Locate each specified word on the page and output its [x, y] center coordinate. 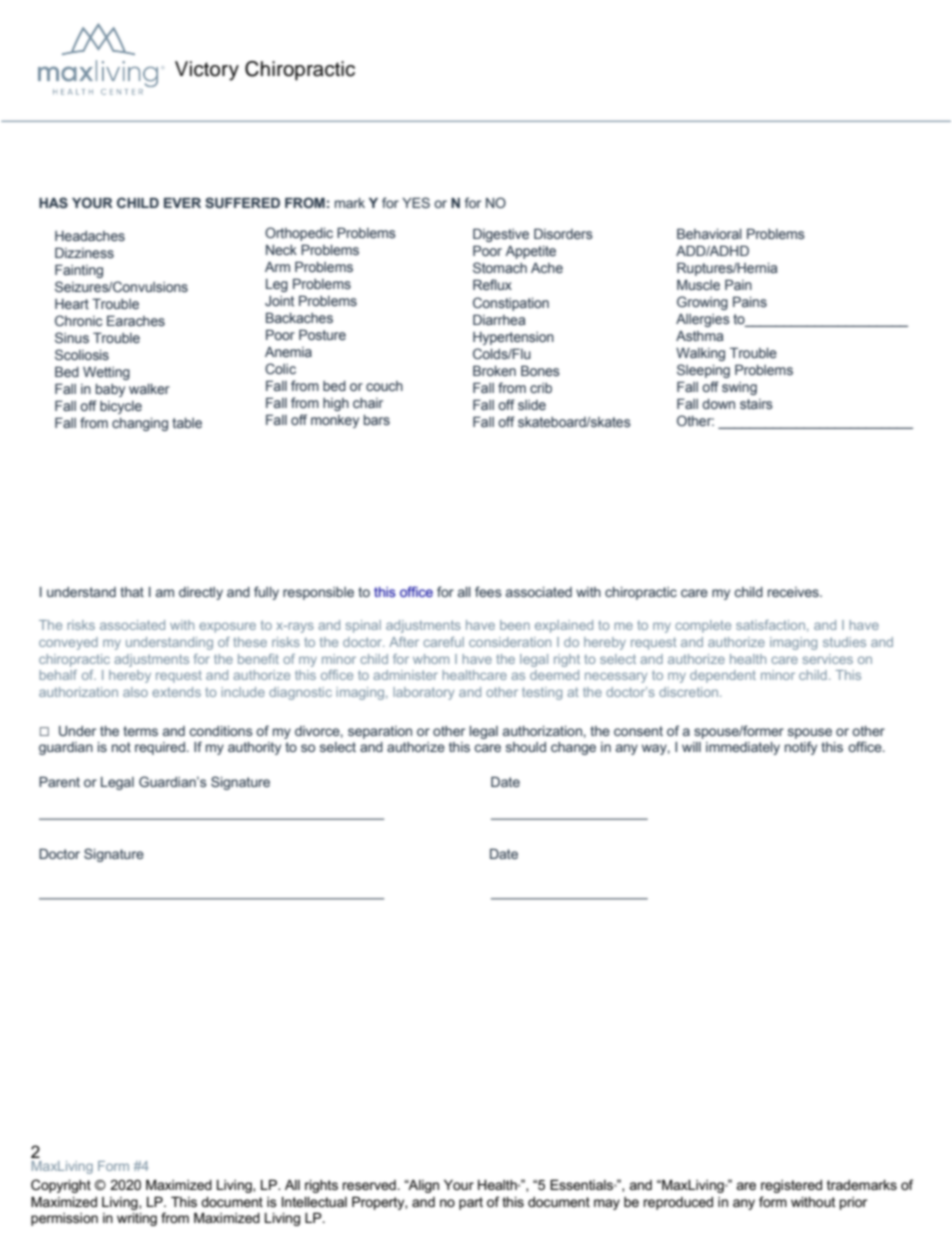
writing [137, 1219]
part [471, 1203]
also [135, 692]
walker [149, 389]
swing [739, 388]
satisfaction [770, 625]
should [526, 747]
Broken [494, 370]
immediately [743, 748]
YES [416, 202]
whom [431, 659]
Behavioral [709, 233]
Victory [207, 71]
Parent [59, 782]
